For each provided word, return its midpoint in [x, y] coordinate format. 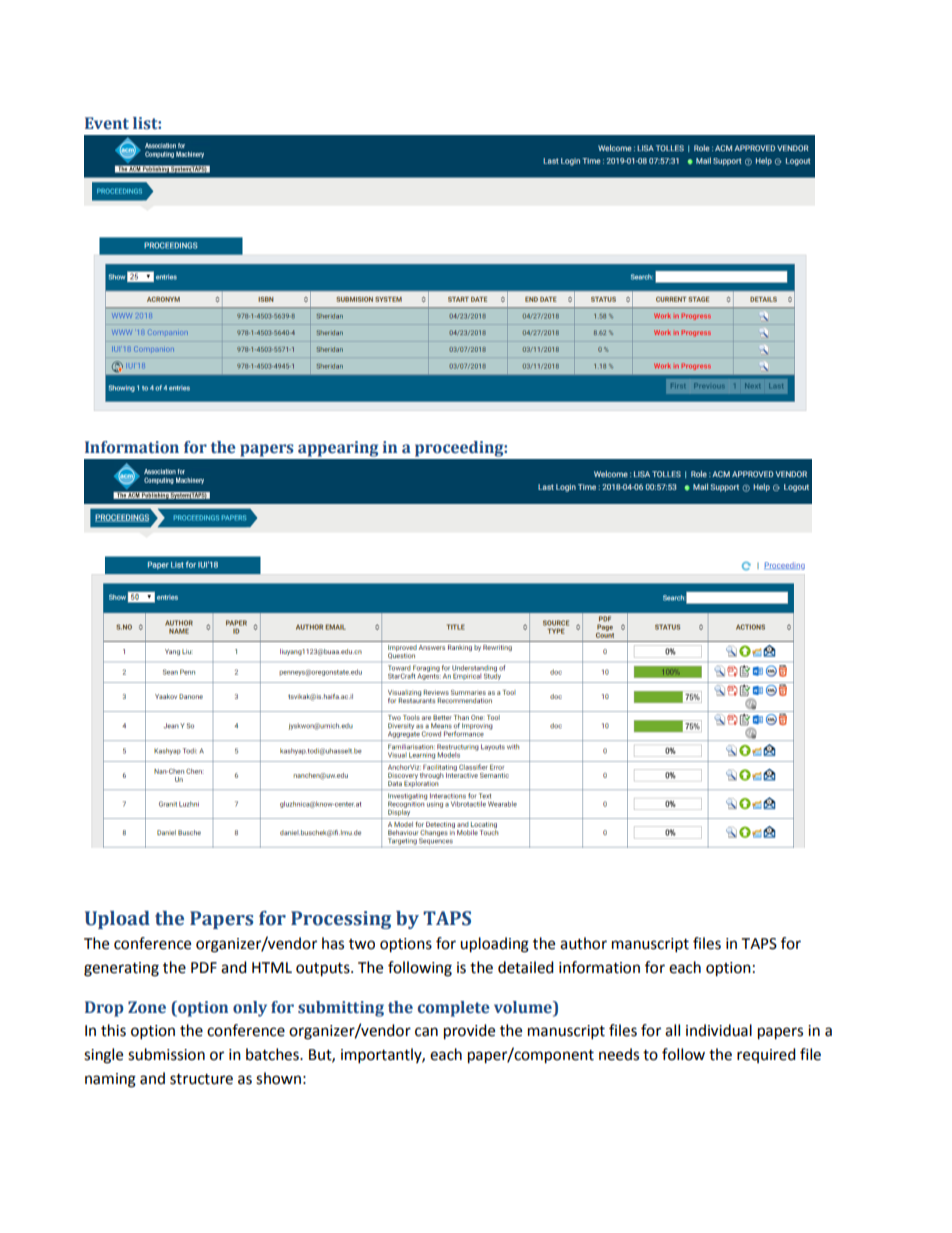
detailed [526, 967]
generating [121, 969]
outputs [324, 970]
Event [107, 123]
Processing [341, 920]
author [583, 943]
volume [524, 1008]
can [426, 1032]
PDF [204, 967]
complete [454, 1009]
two [362, 944]
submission [166, 1054]
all [672, 1030]
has [333, 943]
